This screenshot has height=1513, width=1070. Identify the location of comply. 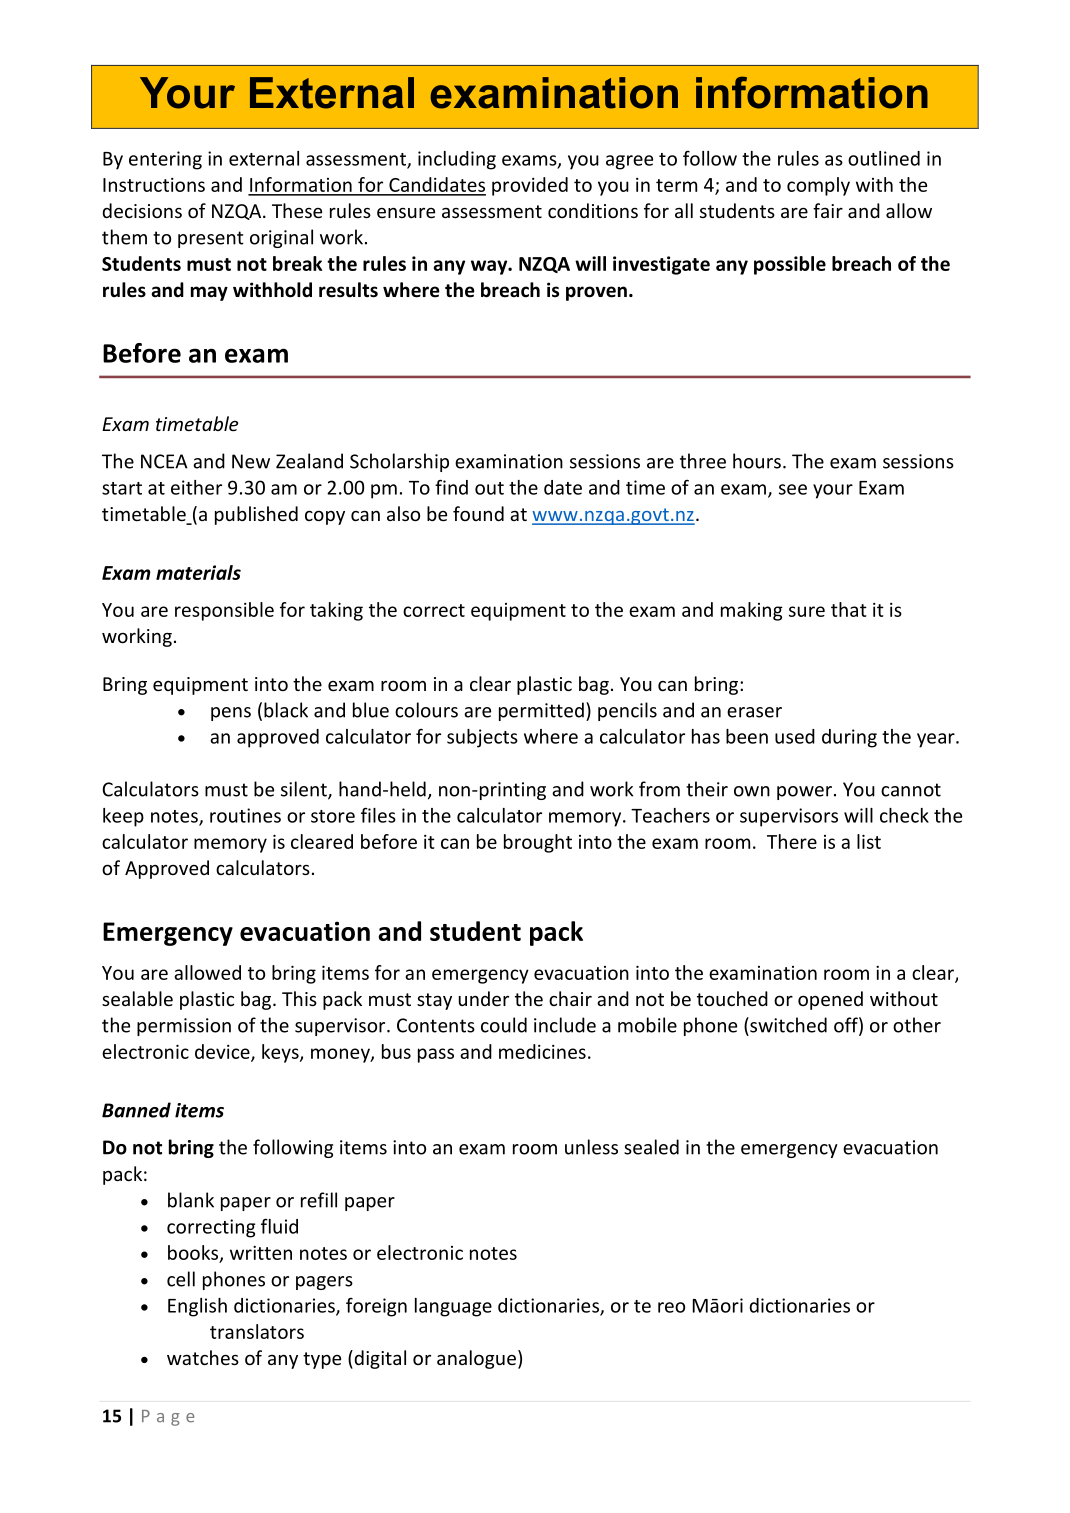
(818, 186).
